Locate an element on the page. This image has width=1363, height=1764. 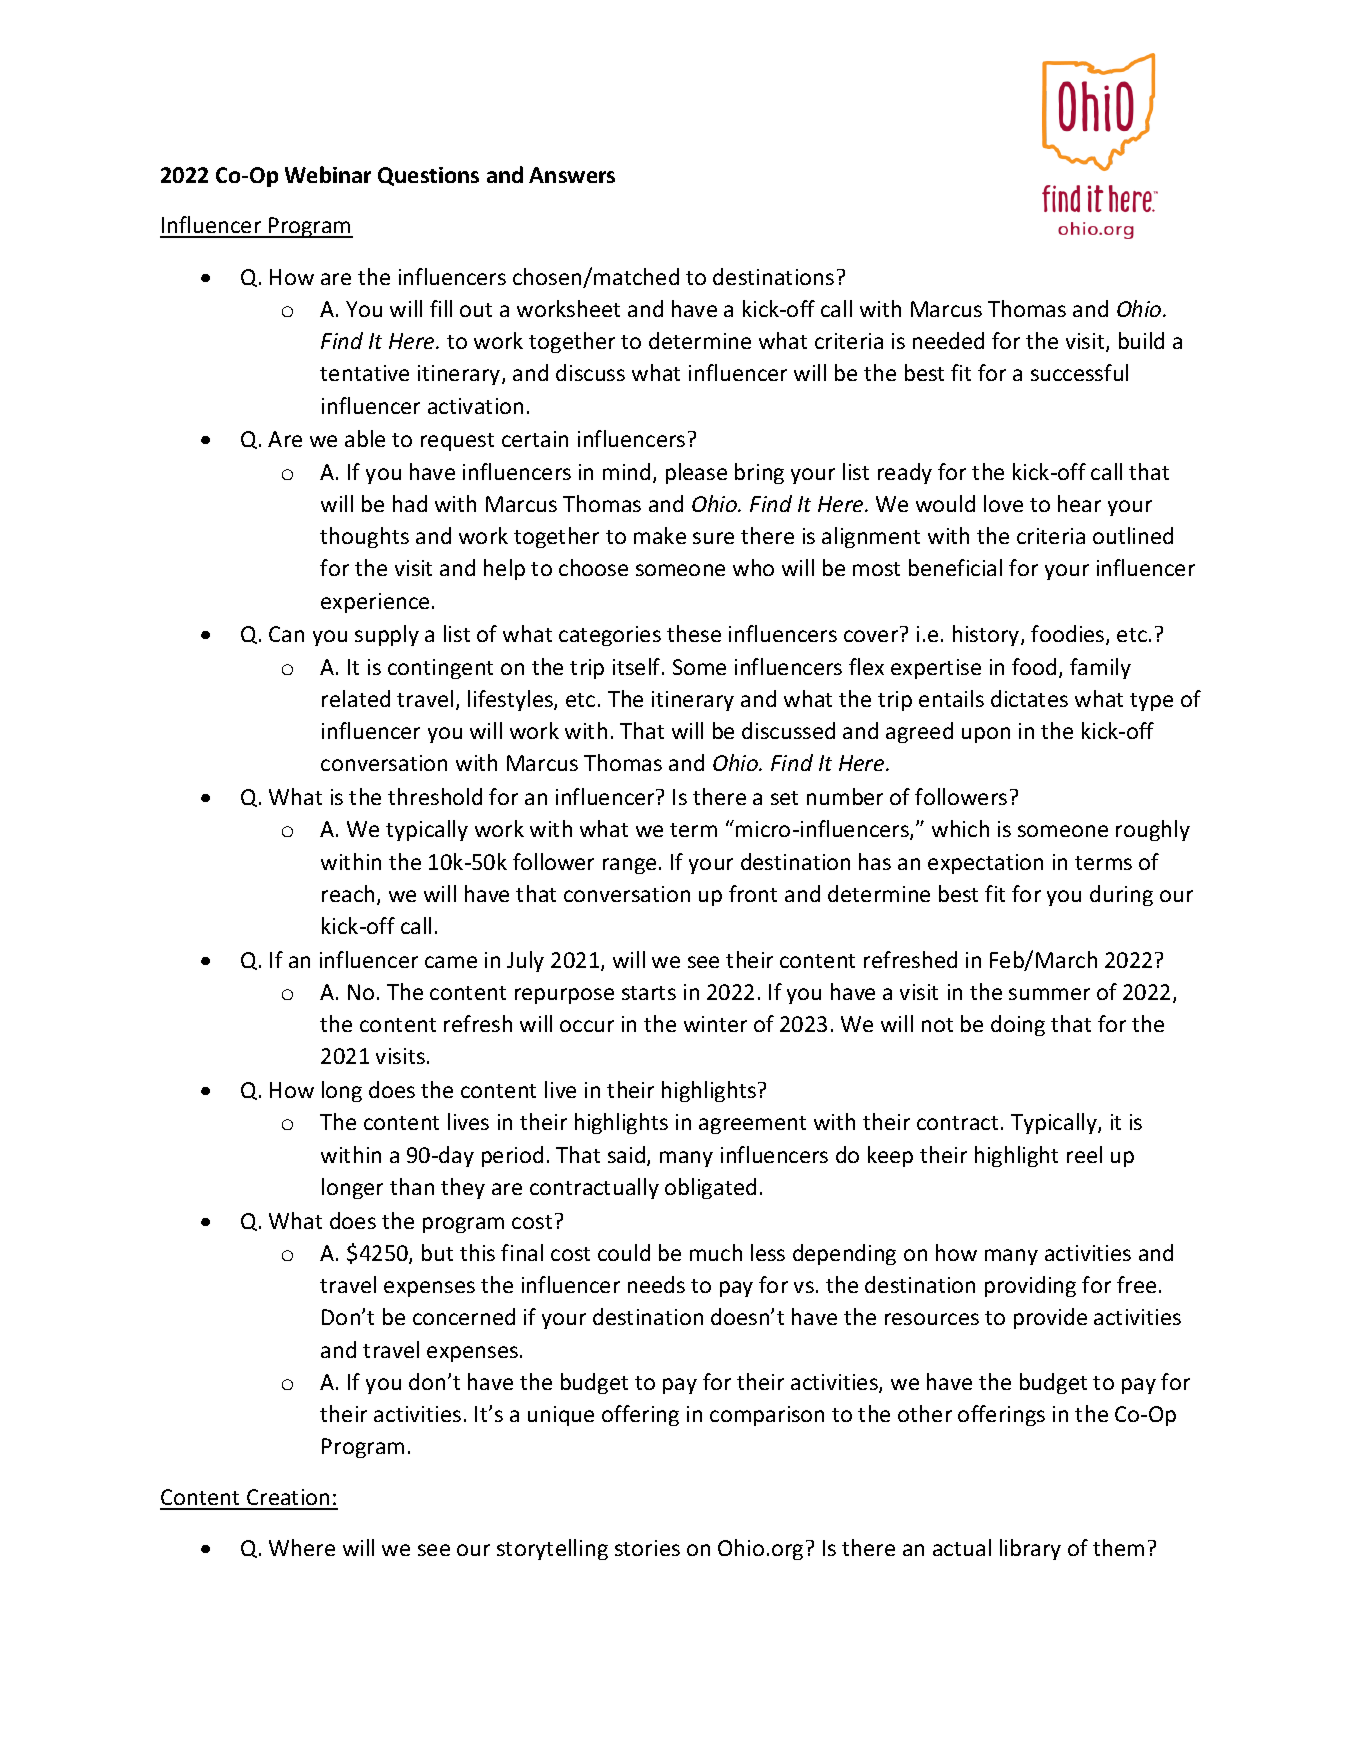
reach is located at coordinates (348, 893).
